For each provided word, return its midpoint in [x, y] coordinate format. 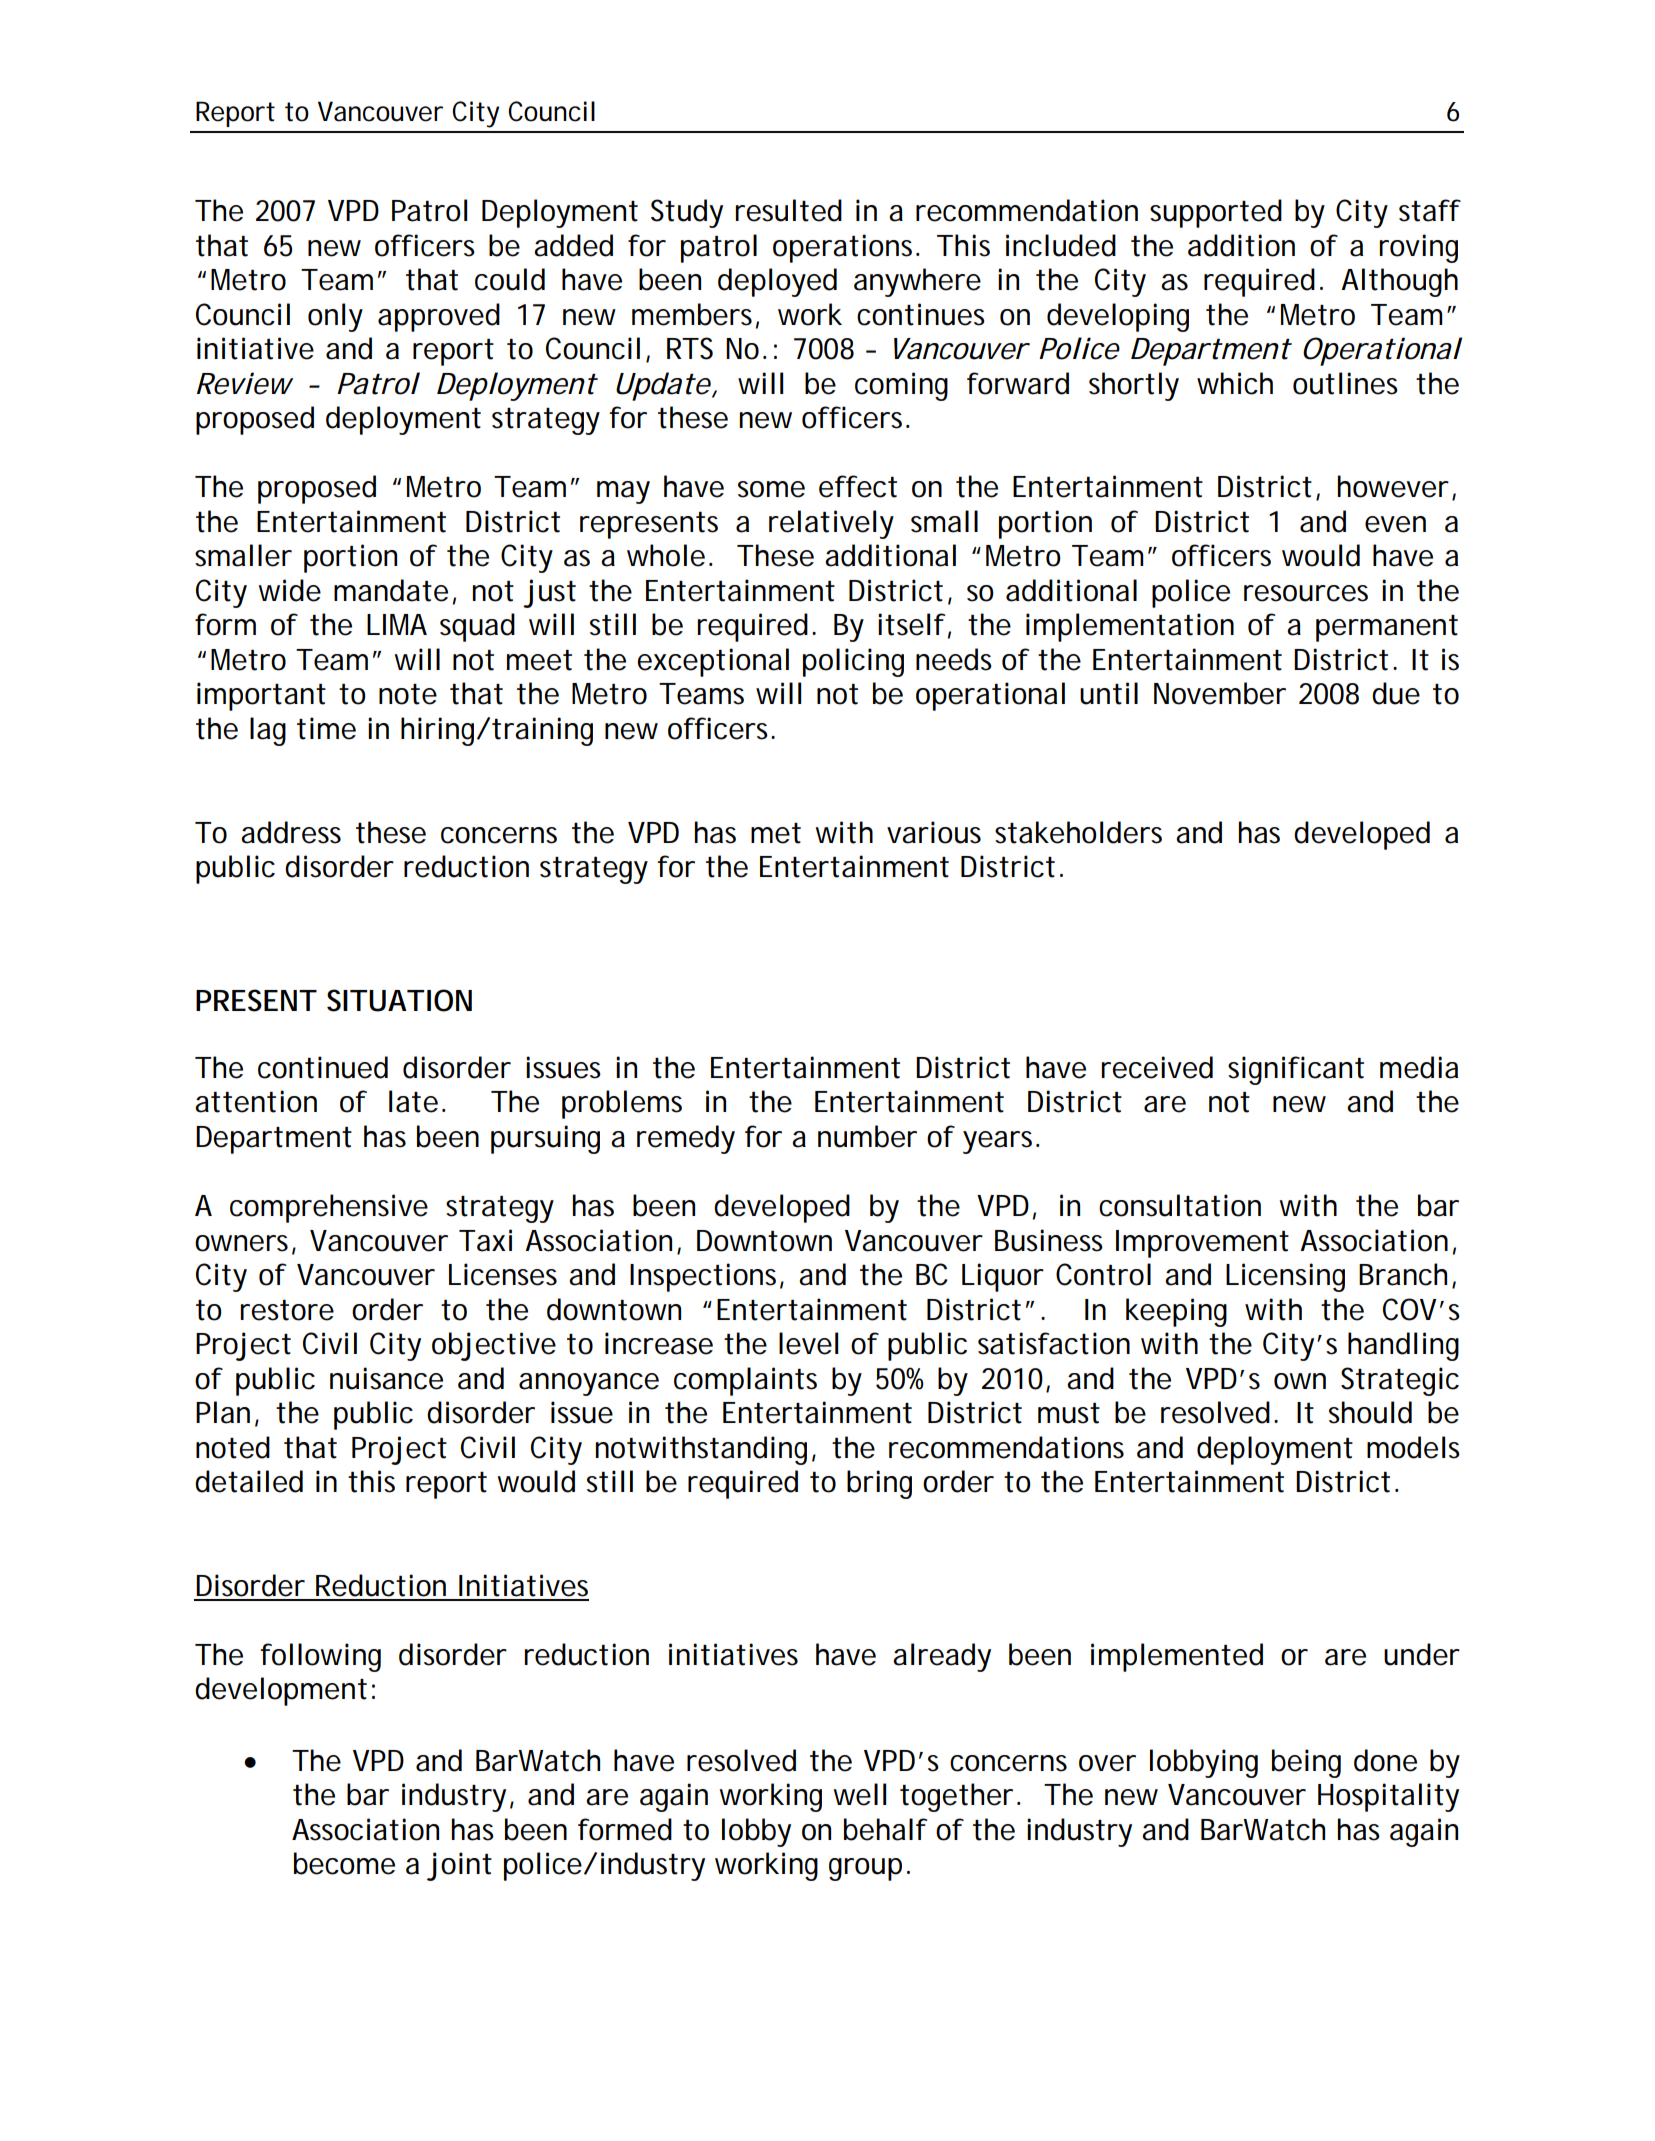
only [335, 317]
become [344, 1863]
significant [1296, 1070]
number [867, 1136]
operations [845, 248]
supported [1216, 213]
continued [323, 1067]
